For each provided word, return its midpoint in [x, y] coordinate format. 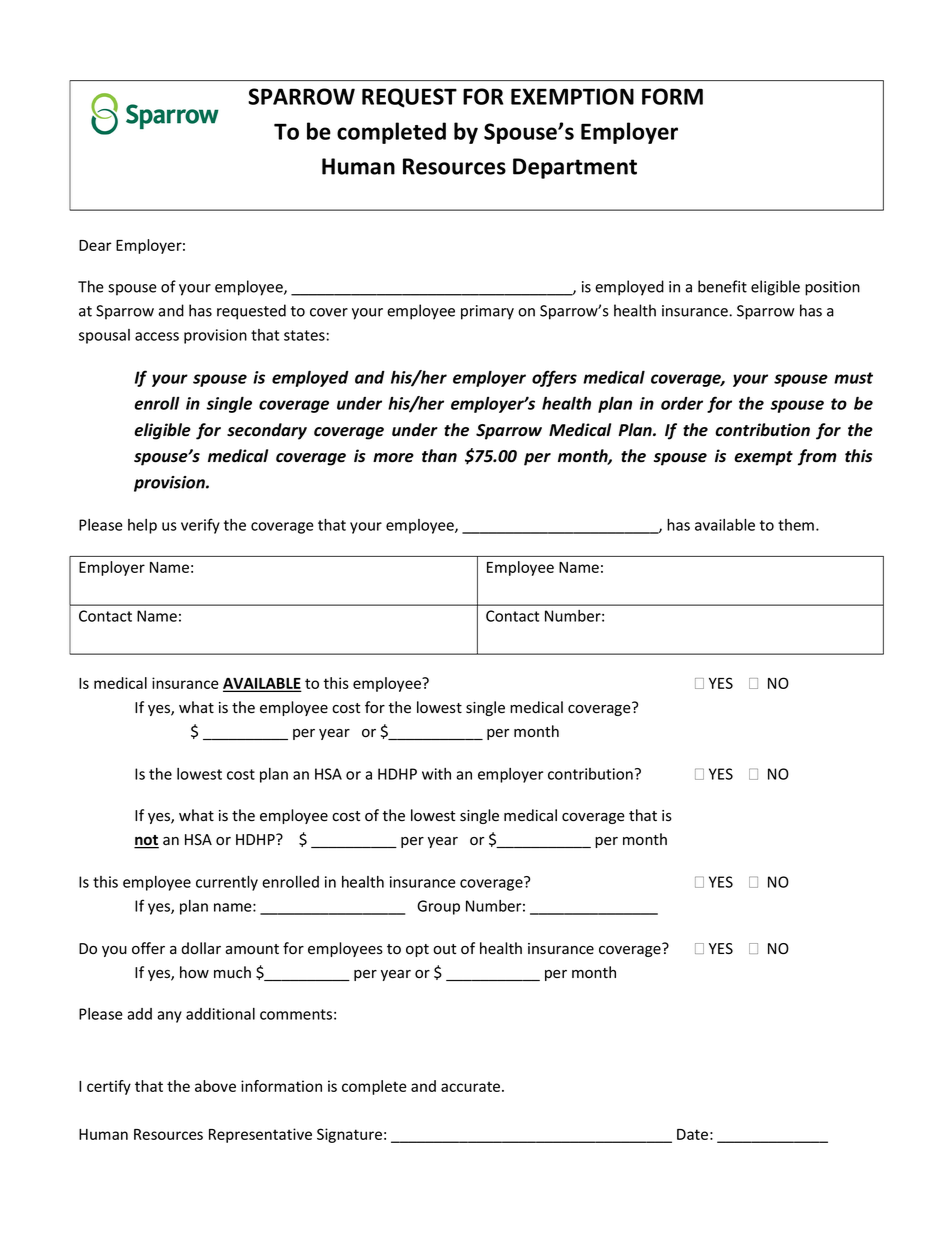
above [215, 1086]
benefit [722, 286]
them [796, 525]
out [444, 949]
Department [575, 168]
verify [200, 526]
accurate [472, 1086]
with [436, 774]
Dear [95, 245]
